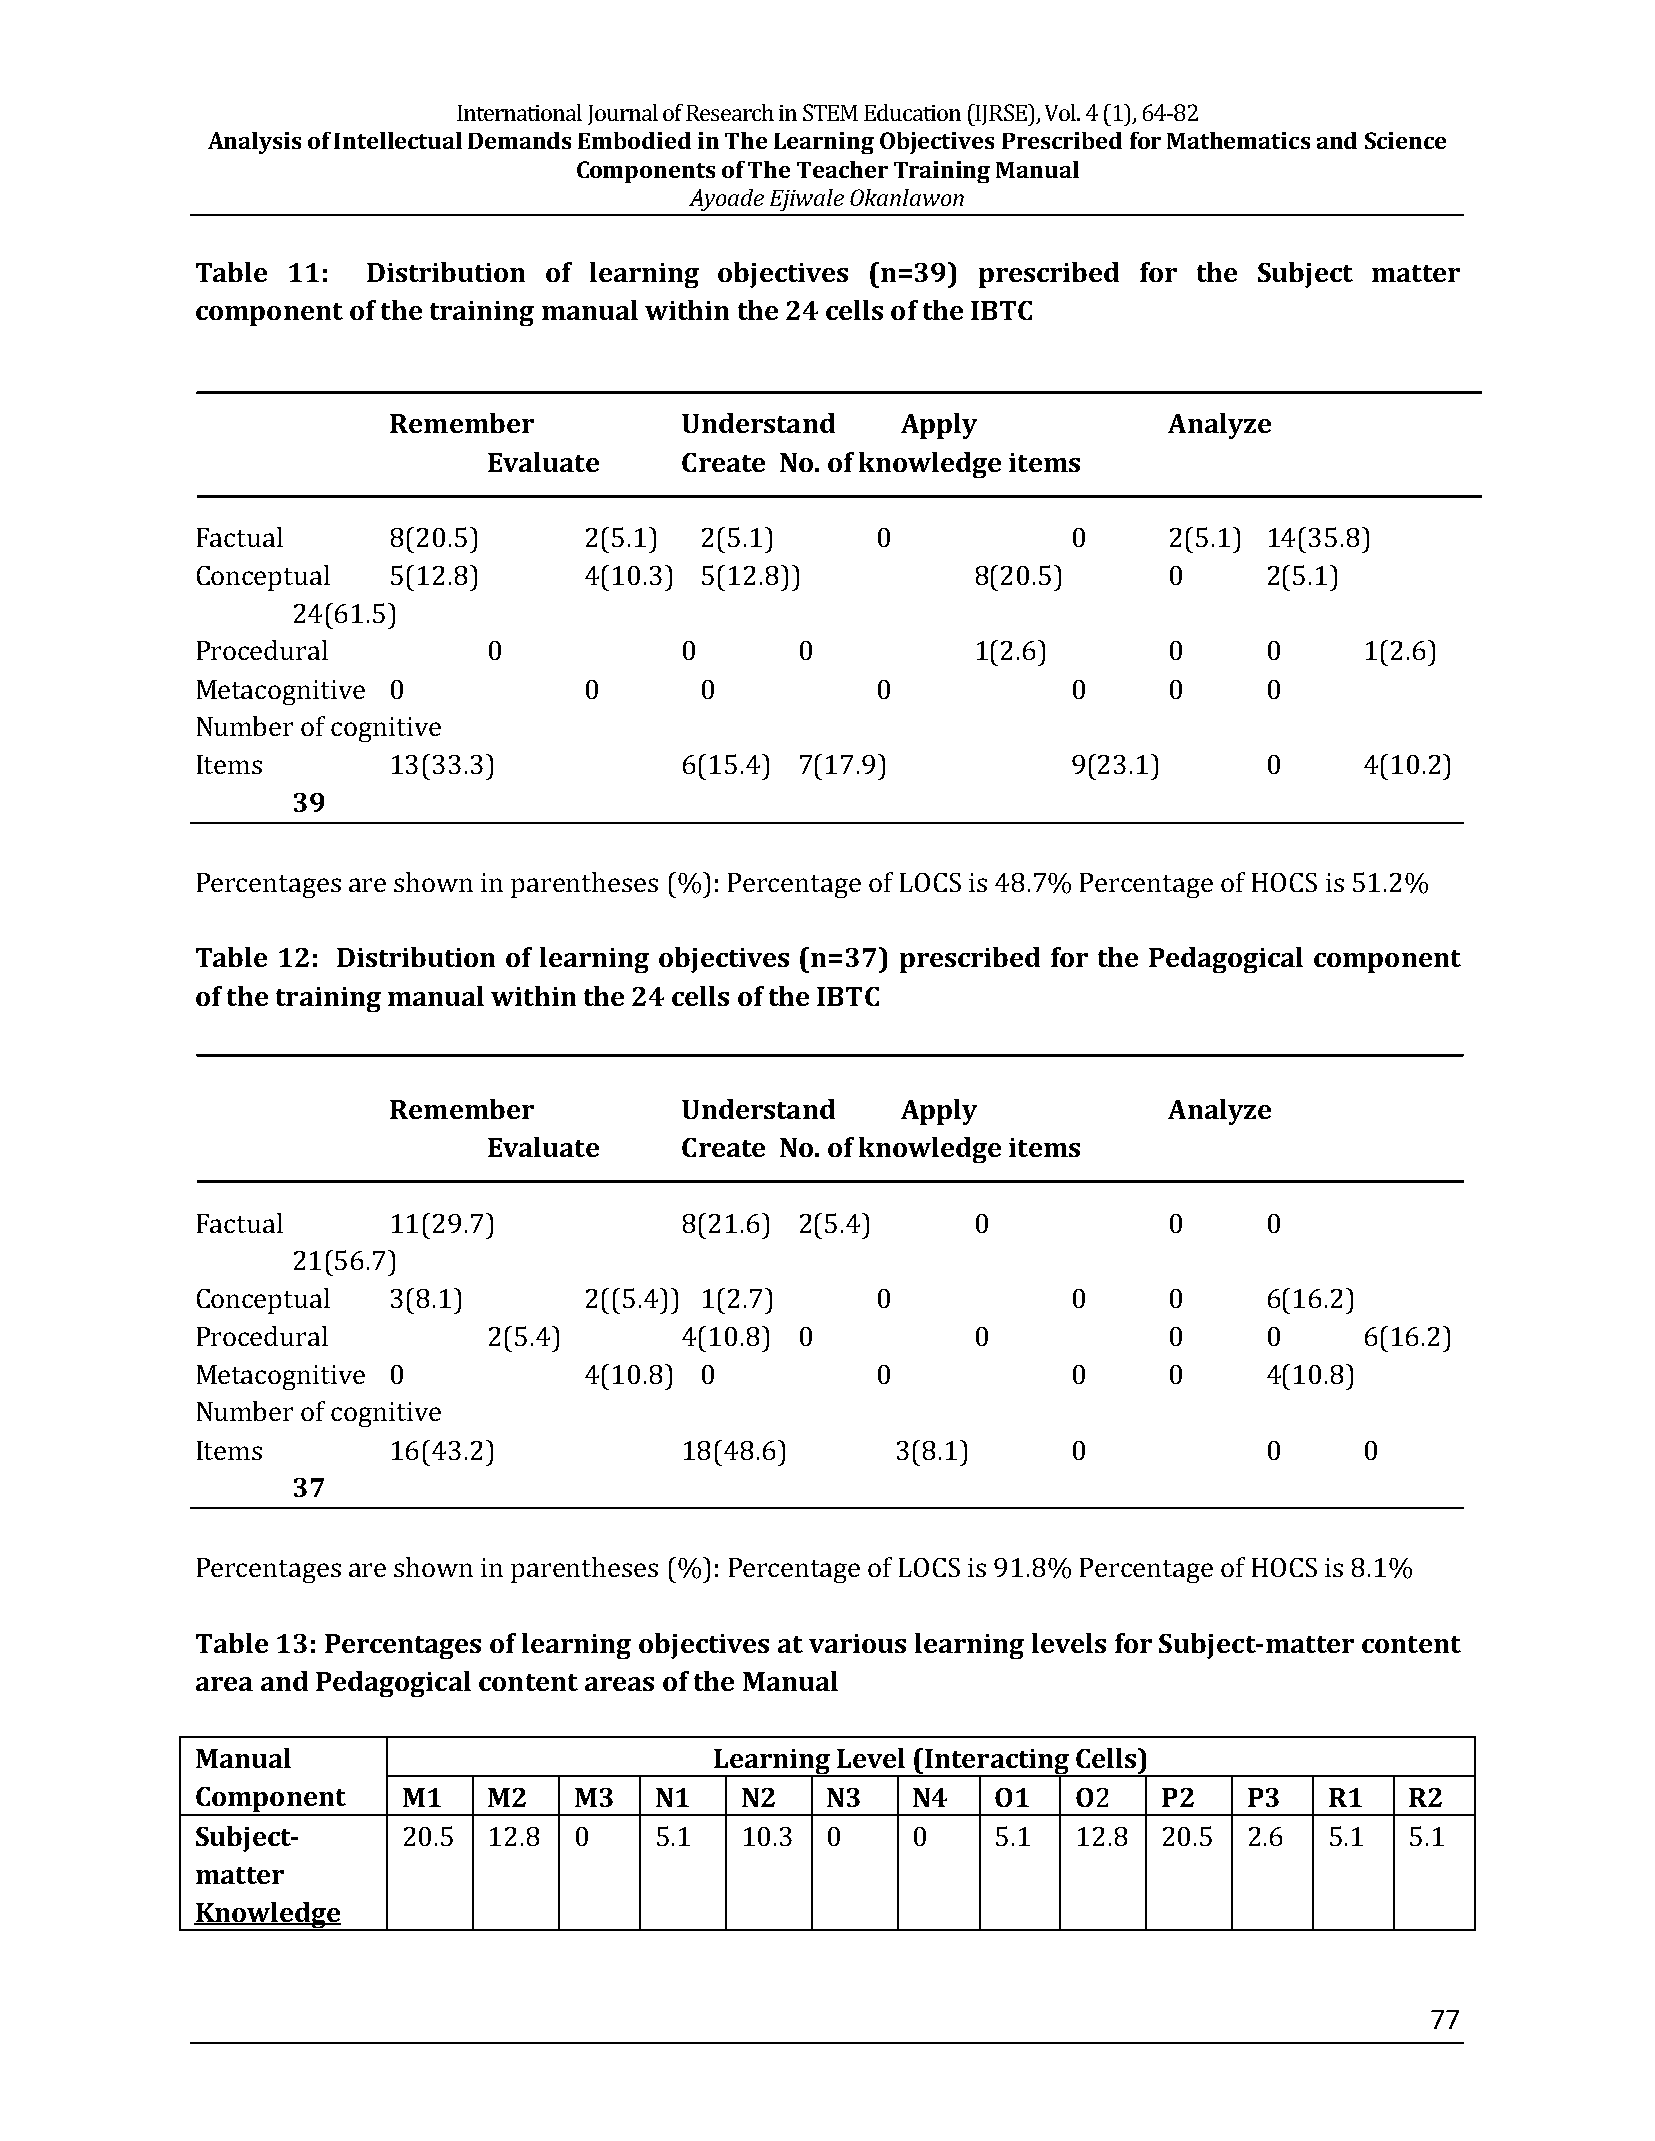 This screenshot has width=1655, height=2141. Describe the element at coordinates (857, 1643) in the screenshot. I see `various` at that location.
